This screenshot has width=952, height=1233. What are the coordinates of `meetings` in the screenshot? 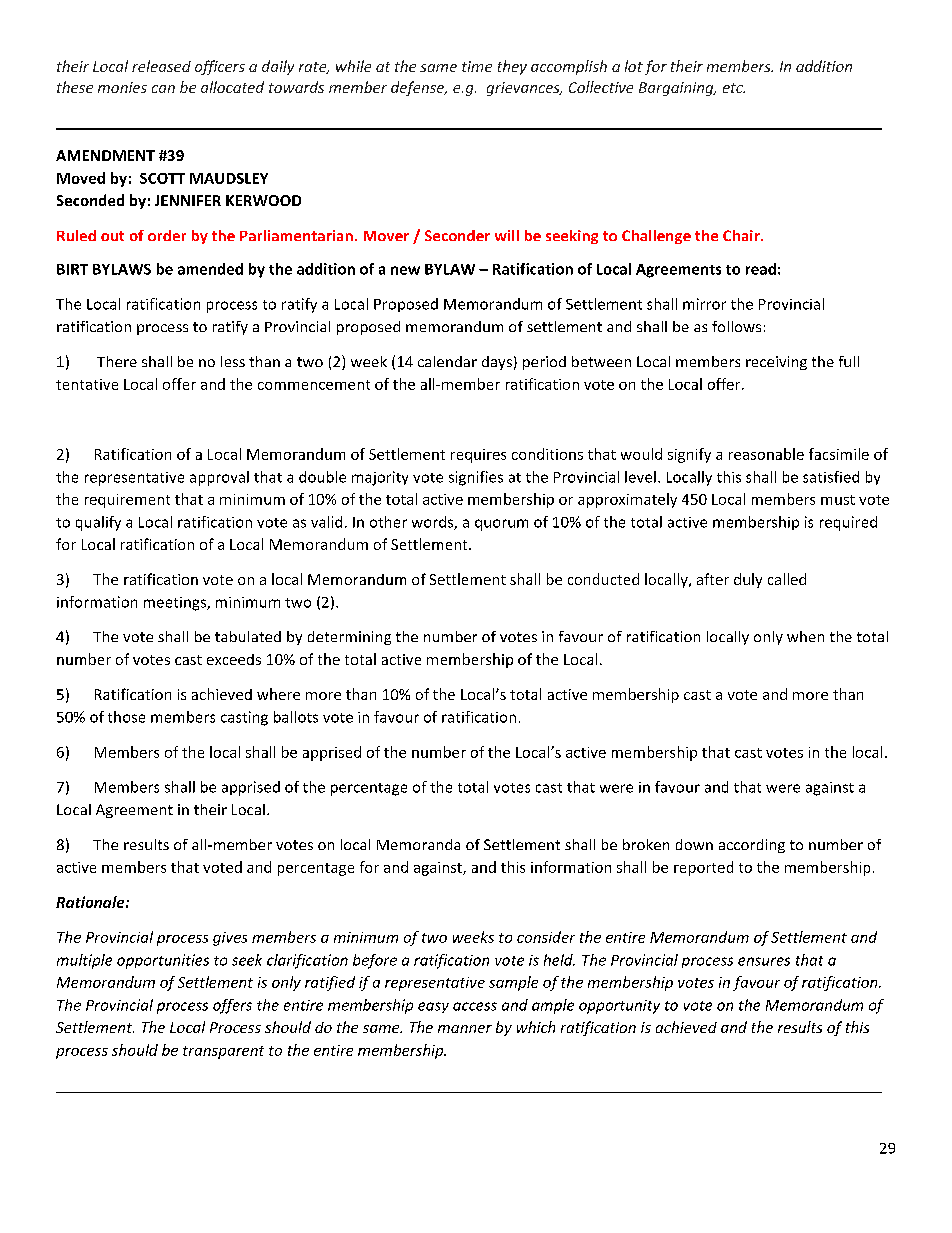 It's located at (176, 604).
